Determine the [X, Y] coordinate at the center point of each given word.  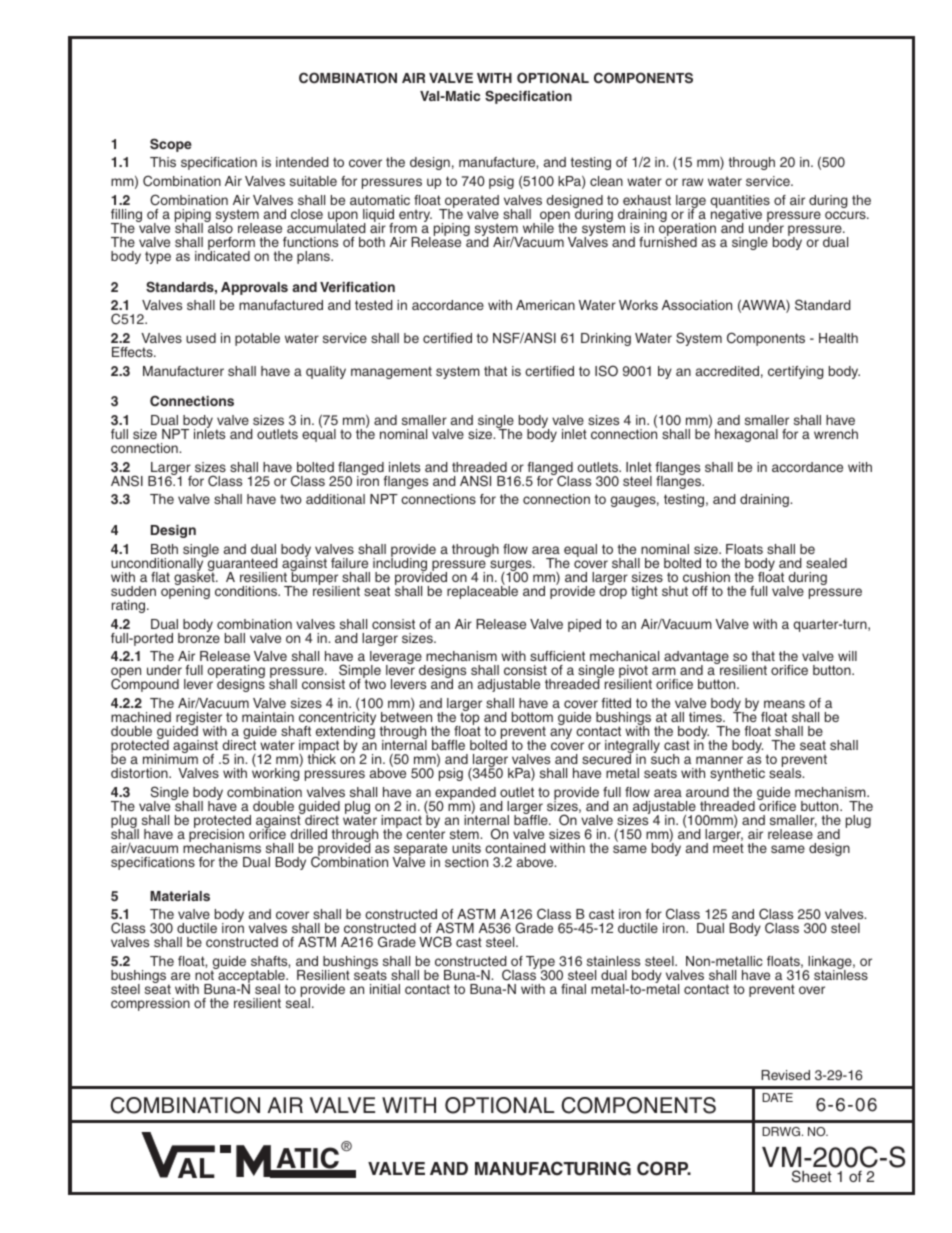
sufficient [557, 656]
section [466, 862]
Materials [180, 896]
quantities [740, 202]
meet [728, 848]
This [163, 162]
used [201, 338]
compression [150, 1004]
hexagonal [746, 435]
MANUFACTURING [553, 1168]
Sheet [812, 1176]
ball [235, 638]
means [784, 704]
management [391, 372]
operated [471, 202]
